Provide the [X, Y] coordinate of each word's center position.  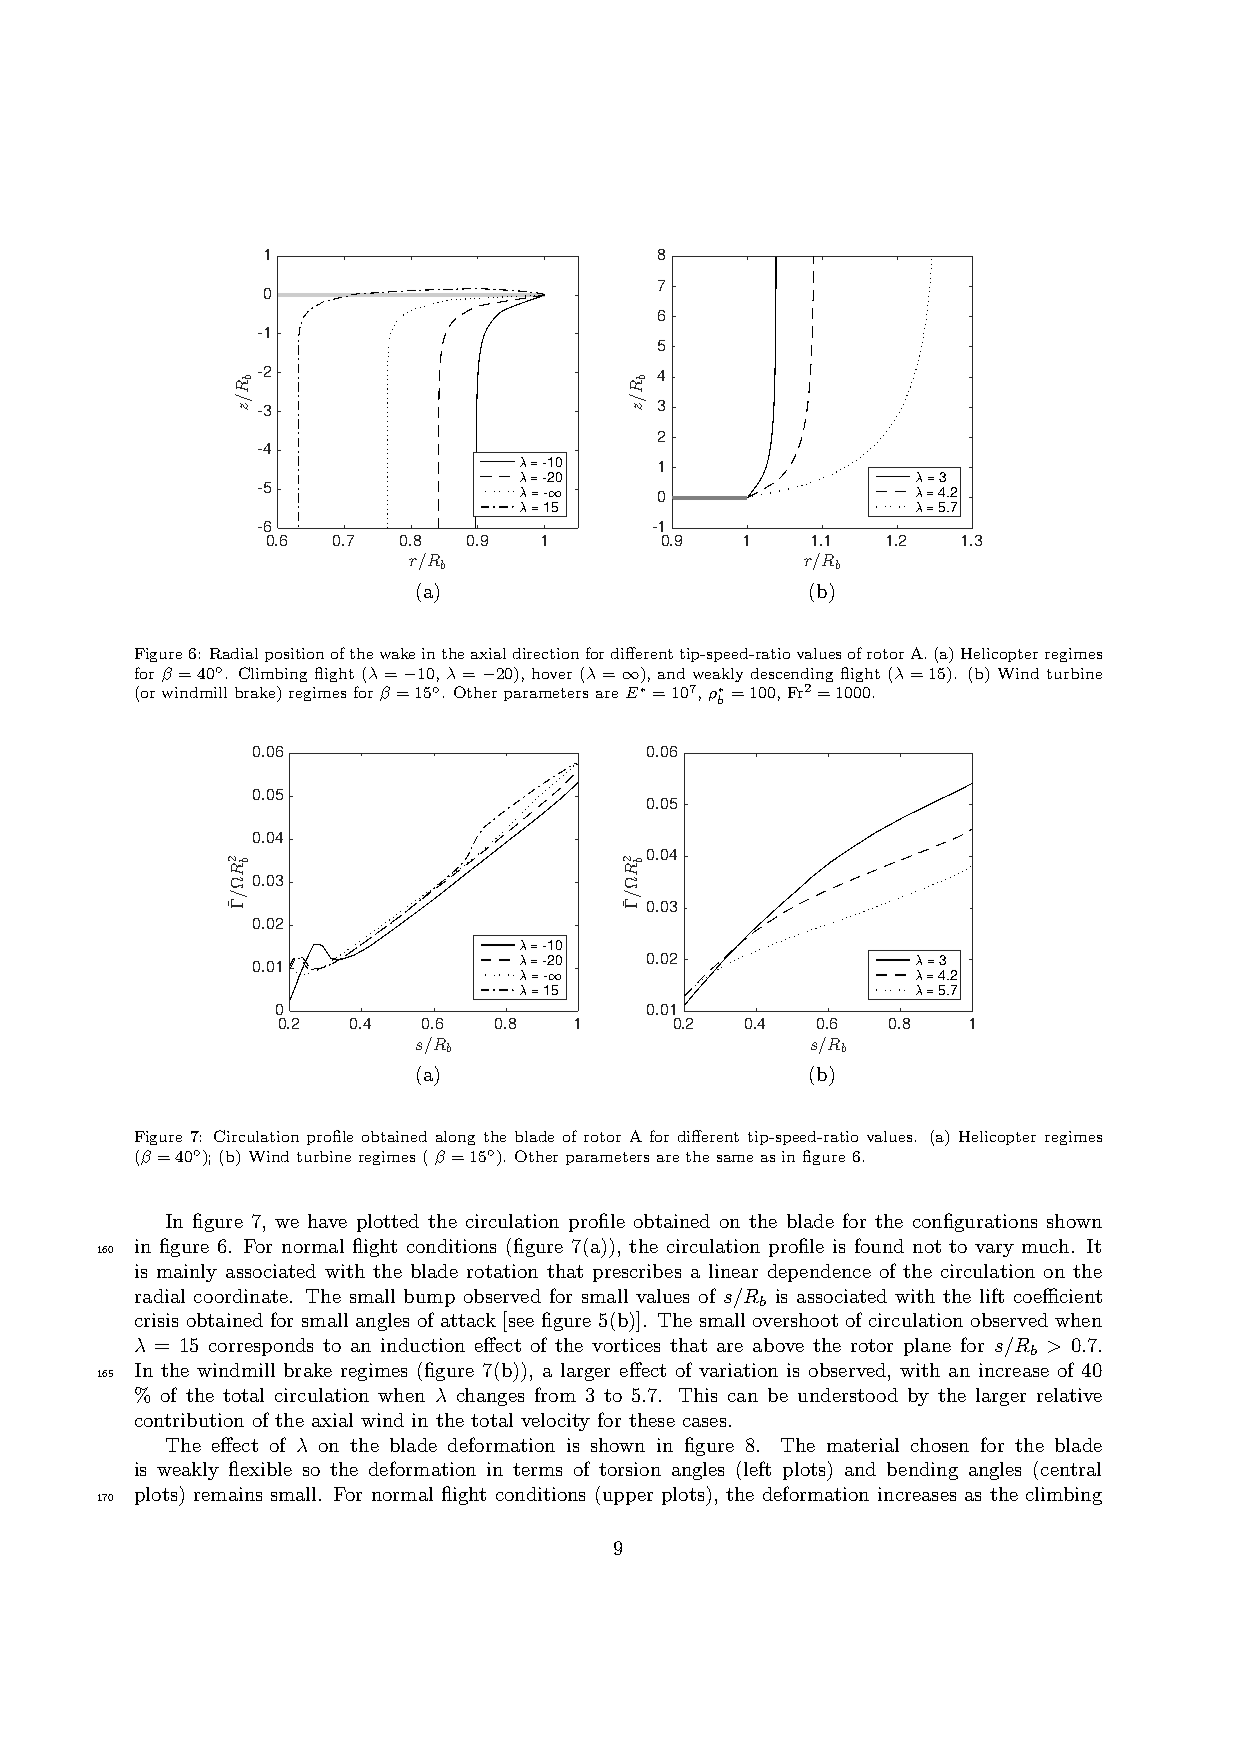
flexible [260, 1468]
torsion [630, 1469]
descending [792, 676]
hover [552, 673]
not [927, 1246]
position [294, 655]
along [455, 1138]
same [735, 1158]
